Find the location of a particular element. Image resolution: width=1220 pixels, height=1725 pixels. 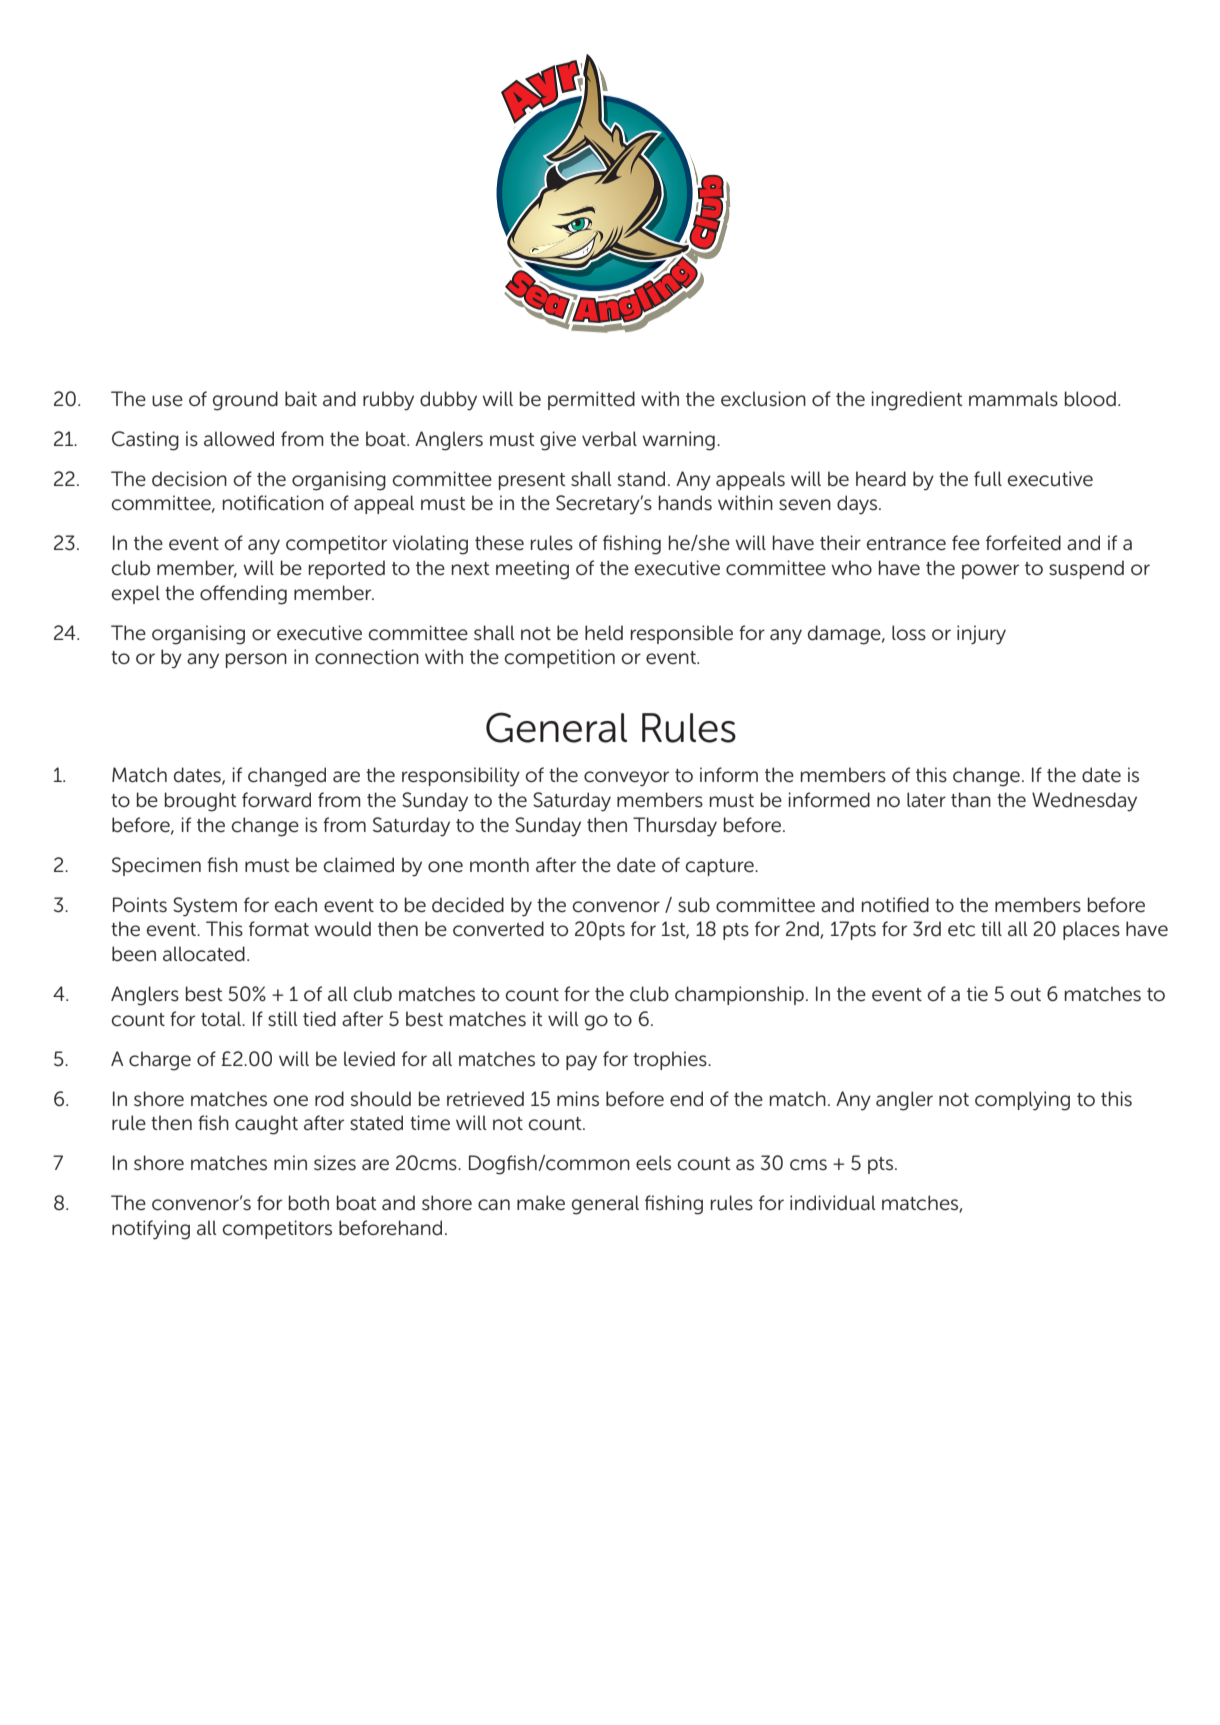

mammals is located at coordinates (1013, 399).
